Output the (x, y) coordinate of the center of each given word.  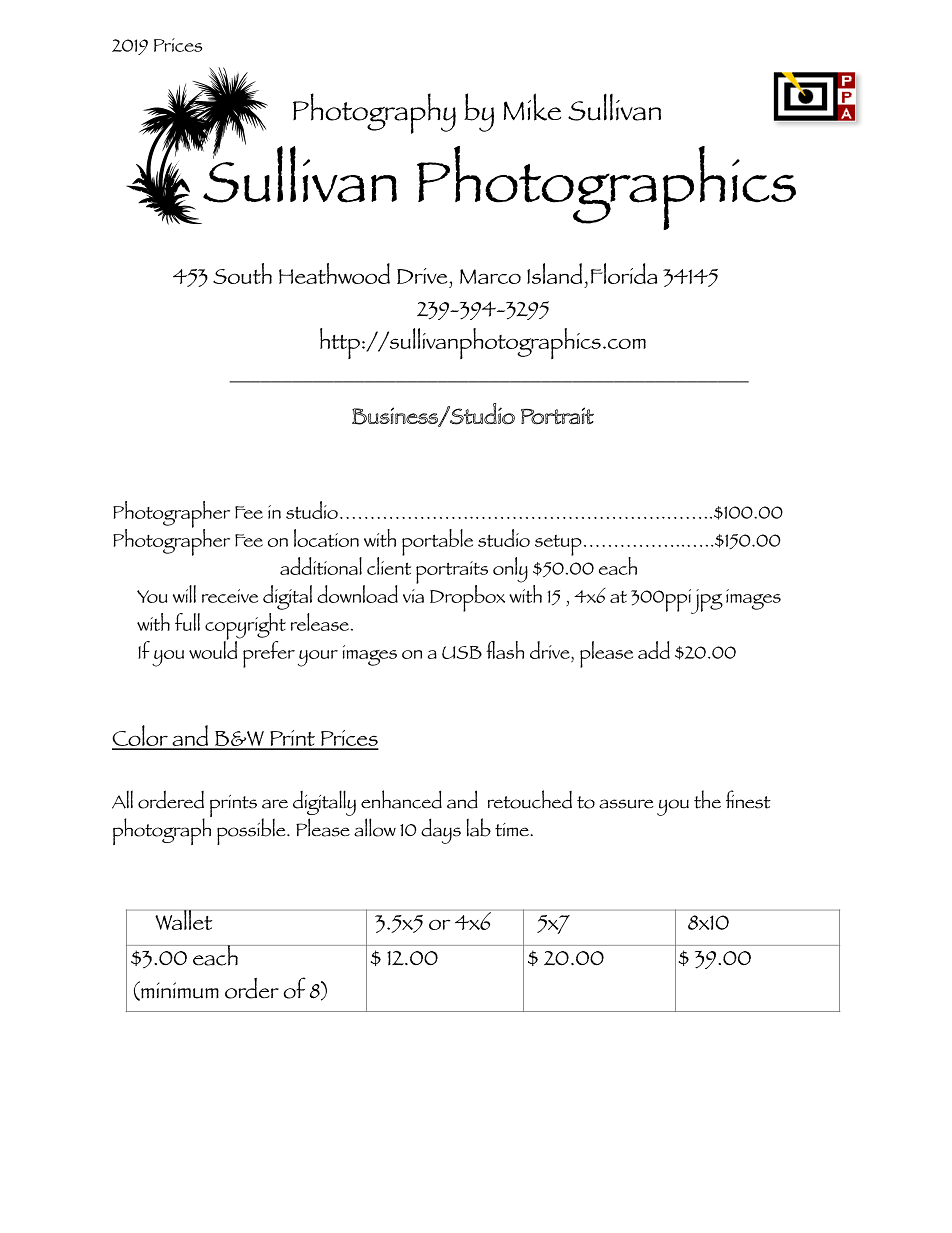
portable (437, 542)
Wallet (184, 920)
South (242, 273)
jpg (707, 601)
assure (626, 804)
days (441, 831)
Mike (532, 107)
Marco (490, 276)
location (326, 538)
